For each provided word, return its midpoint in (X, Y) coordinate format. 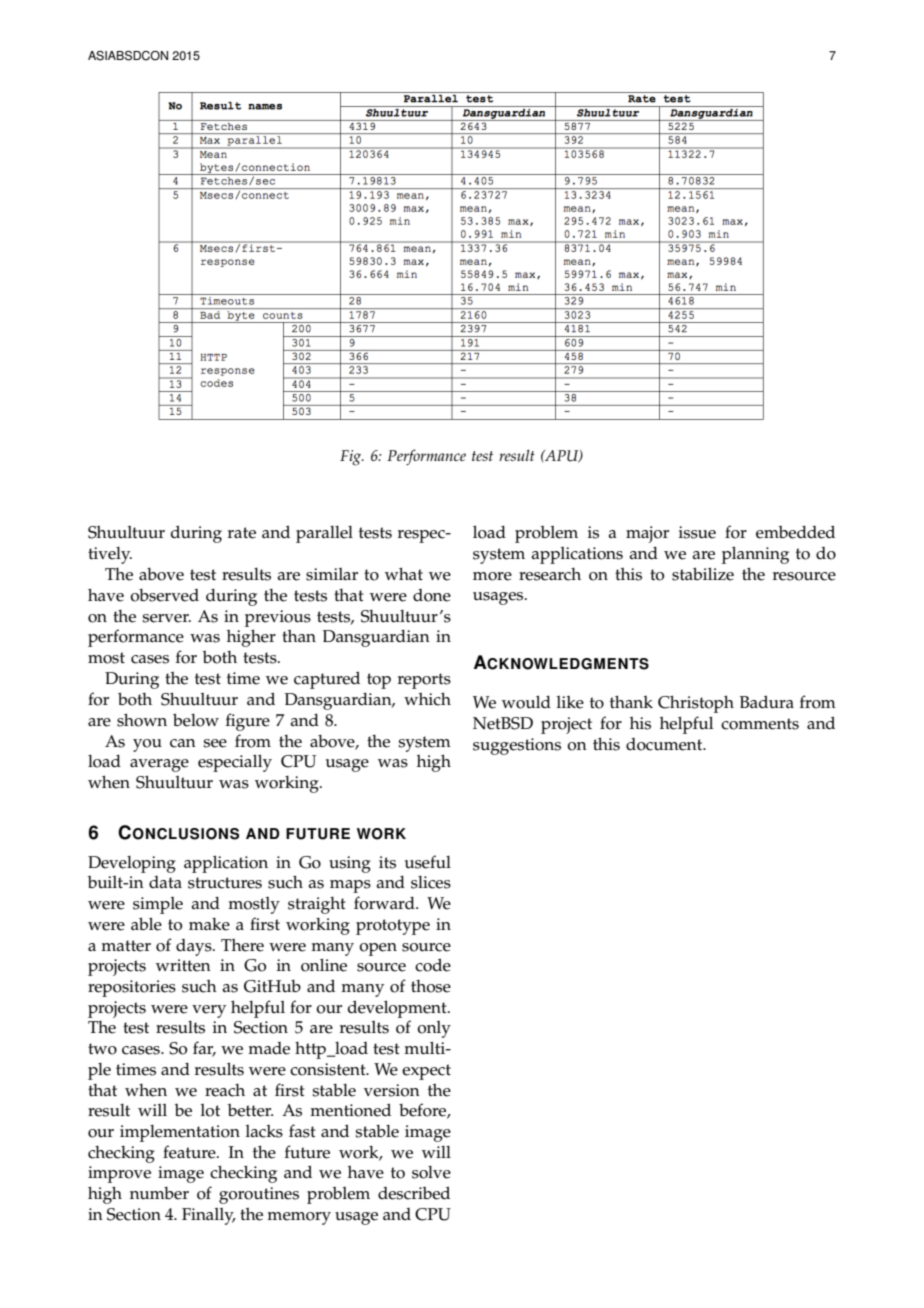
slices (431, 882)
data (165, 882)
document (665, 744)
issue (697, 532)
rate (242, 533)
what (404, 573)
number (159, 1193)
